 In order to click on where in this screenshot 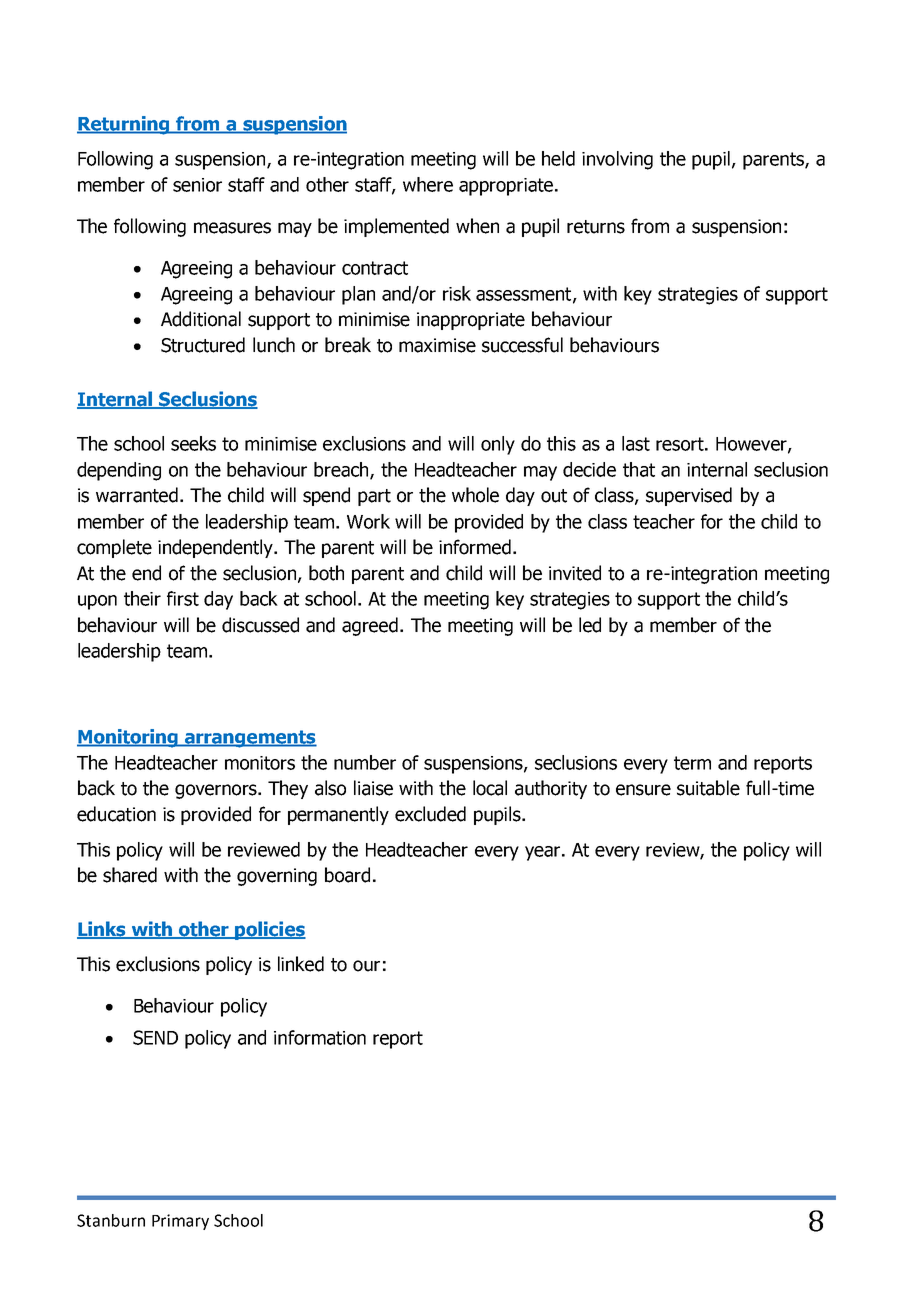, I will do `click(428, 184)`.
